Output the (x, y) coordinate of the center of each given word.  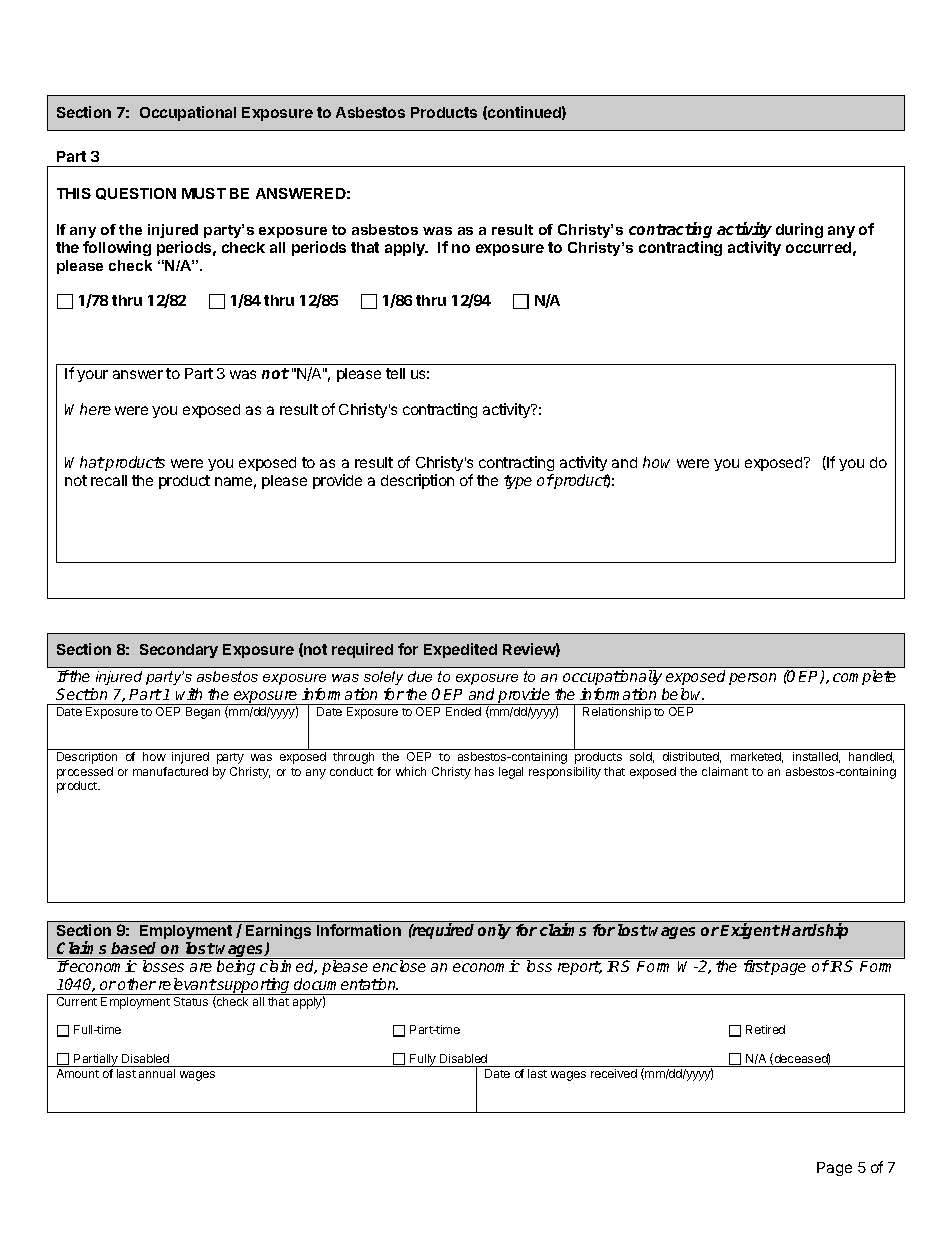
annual (157, 1073)
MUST (204, 193)
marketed (757, 757)
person (752, 679)
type (518, 482)
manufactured (170, 771)
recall (109, 480)
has (484, 771)
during (799, 230)
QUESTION (136, 194)
